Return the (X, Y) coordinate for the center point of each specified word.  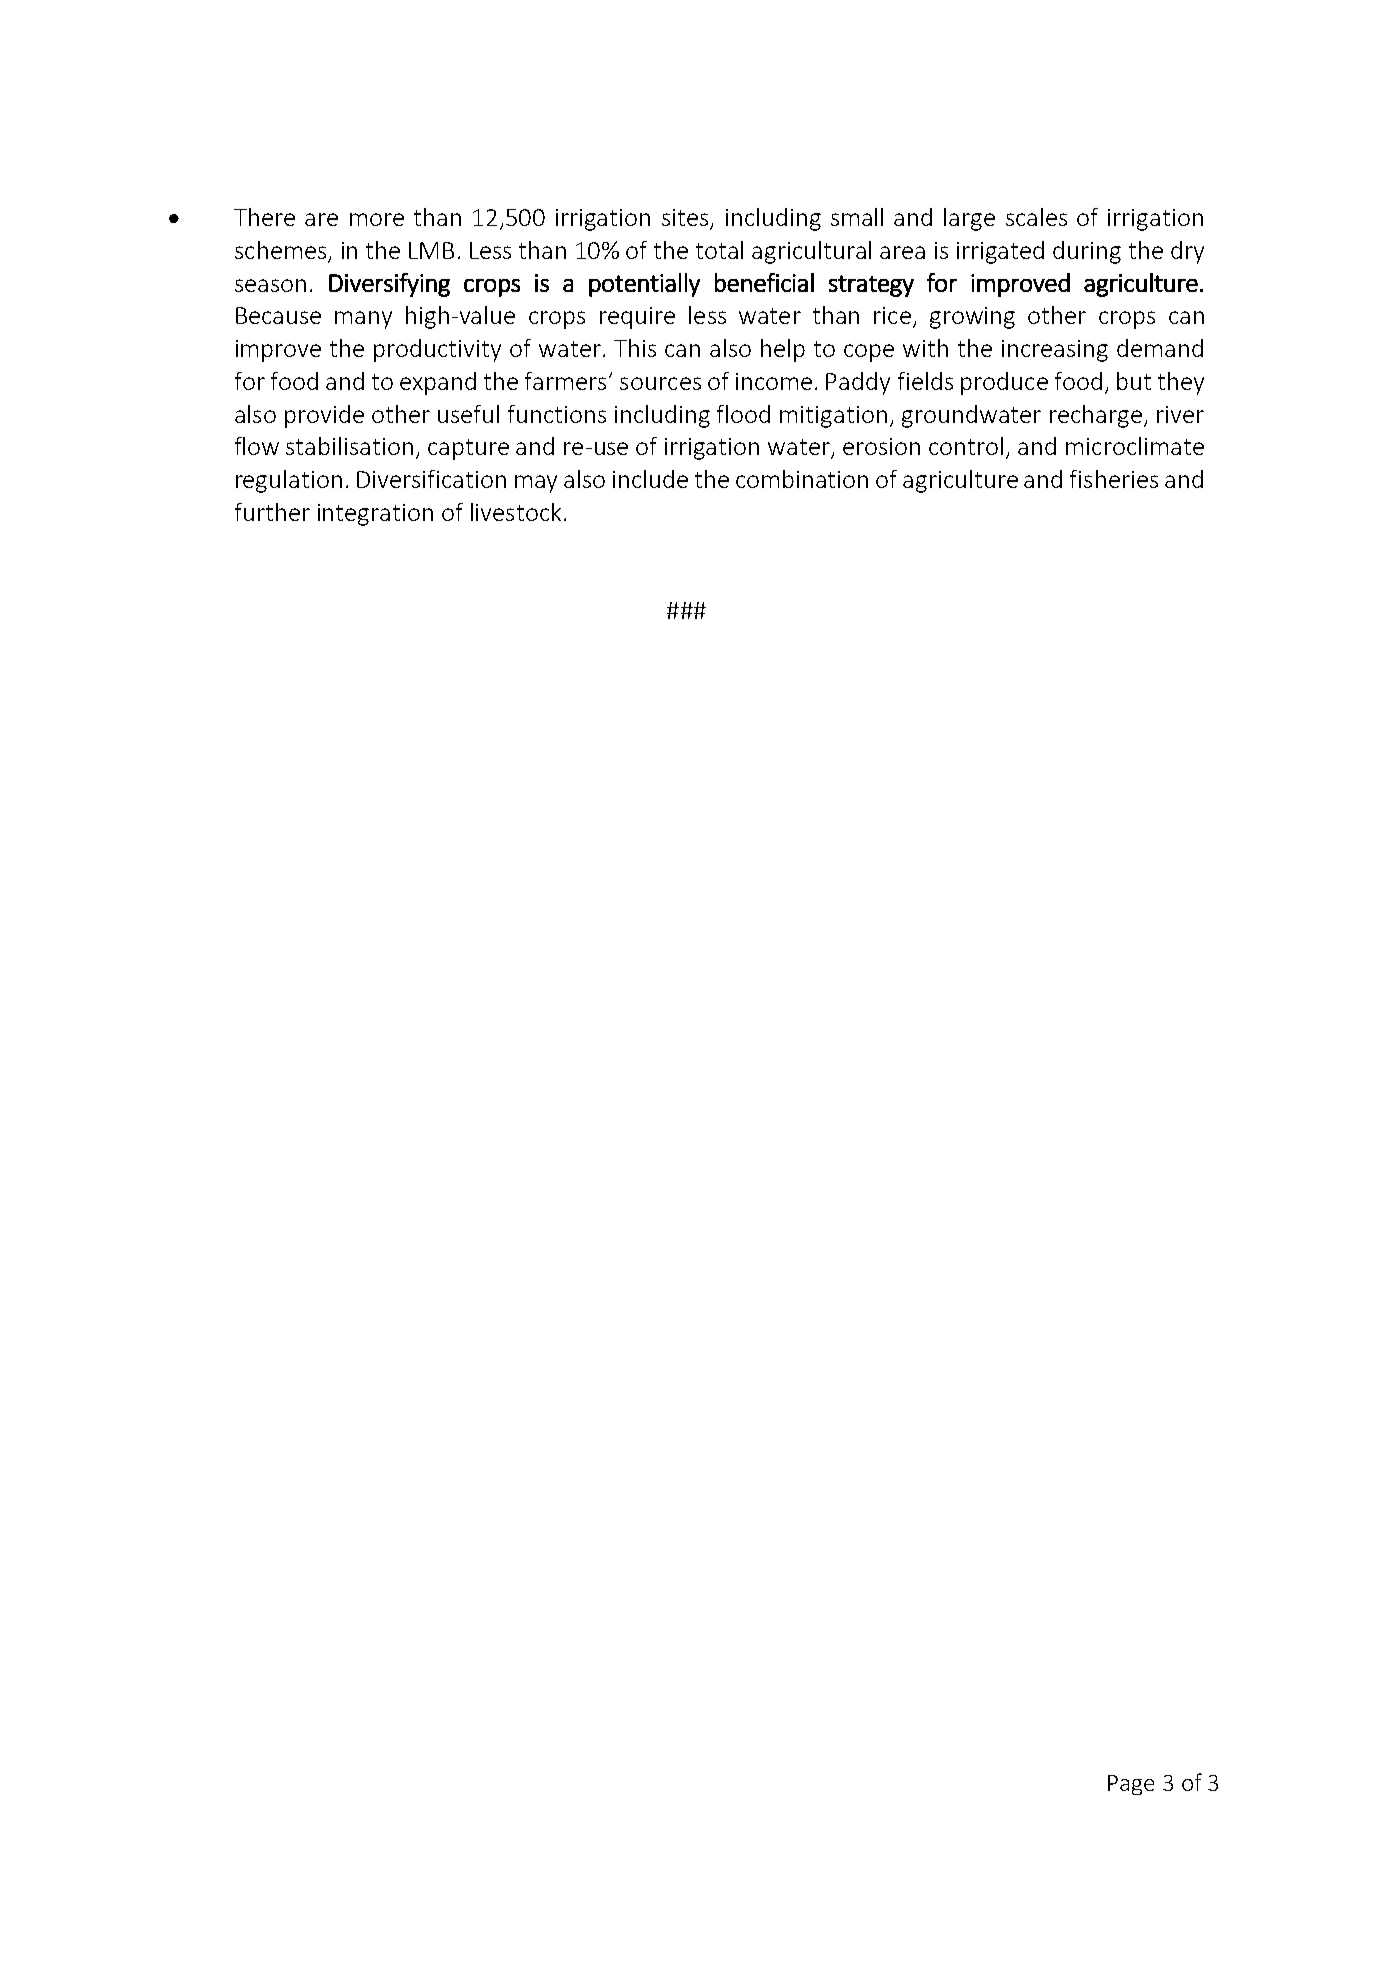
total (719, 250)
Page (1131, 1785)
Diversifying (389, 285)
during (1087, 252)
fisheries (1114, 479)
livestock (516, 512)
